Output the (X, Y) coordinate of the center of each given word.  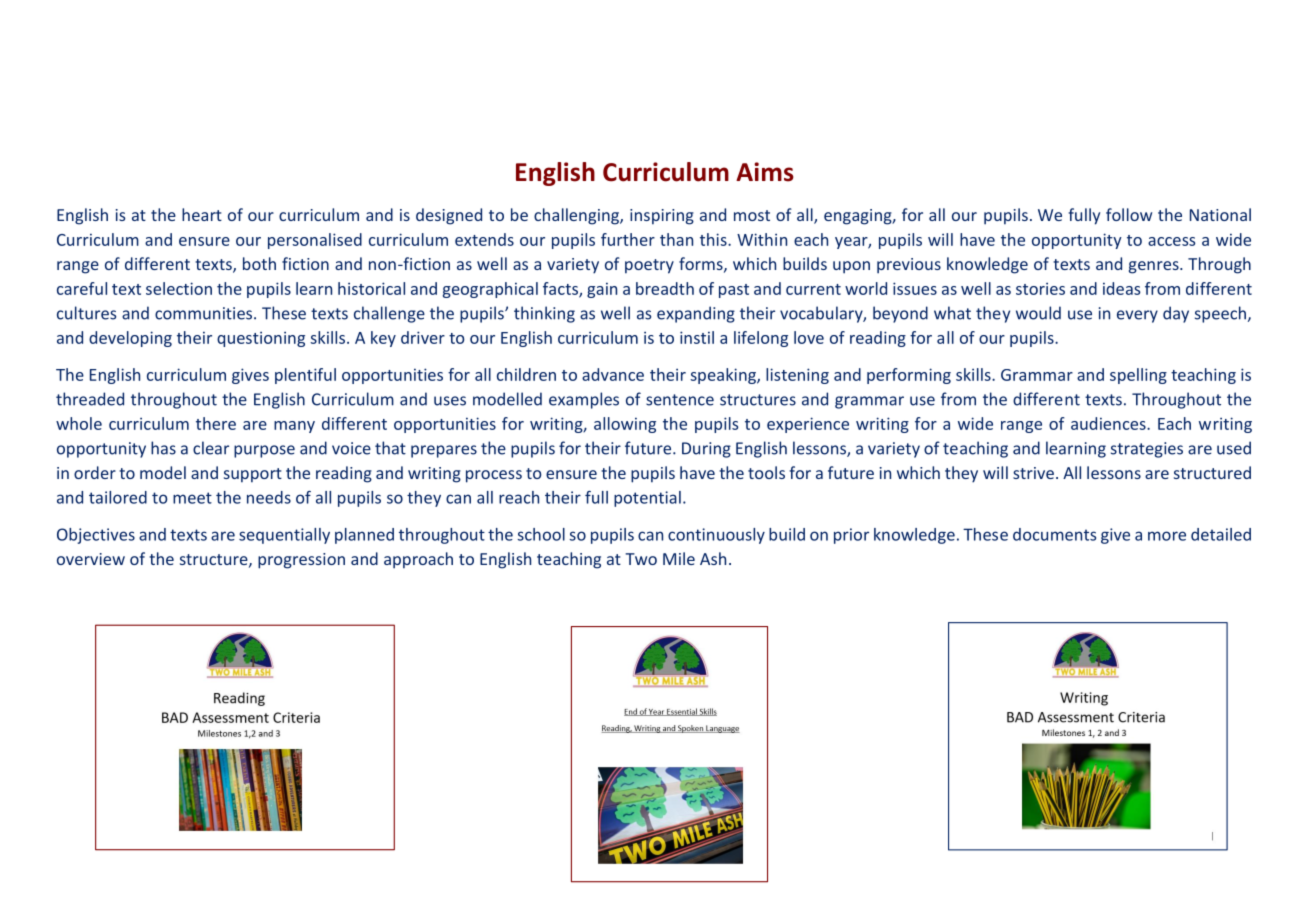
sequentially (284, 536)
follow (1129, 214)
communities (205, 313)
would (1038, 313)
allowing (625, 425)
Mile (679, 558)
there (216, 423)
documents (1054, 534)
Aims (765, 172)
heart (202, 214)
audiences (1109, 423)
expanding (696, 314)
